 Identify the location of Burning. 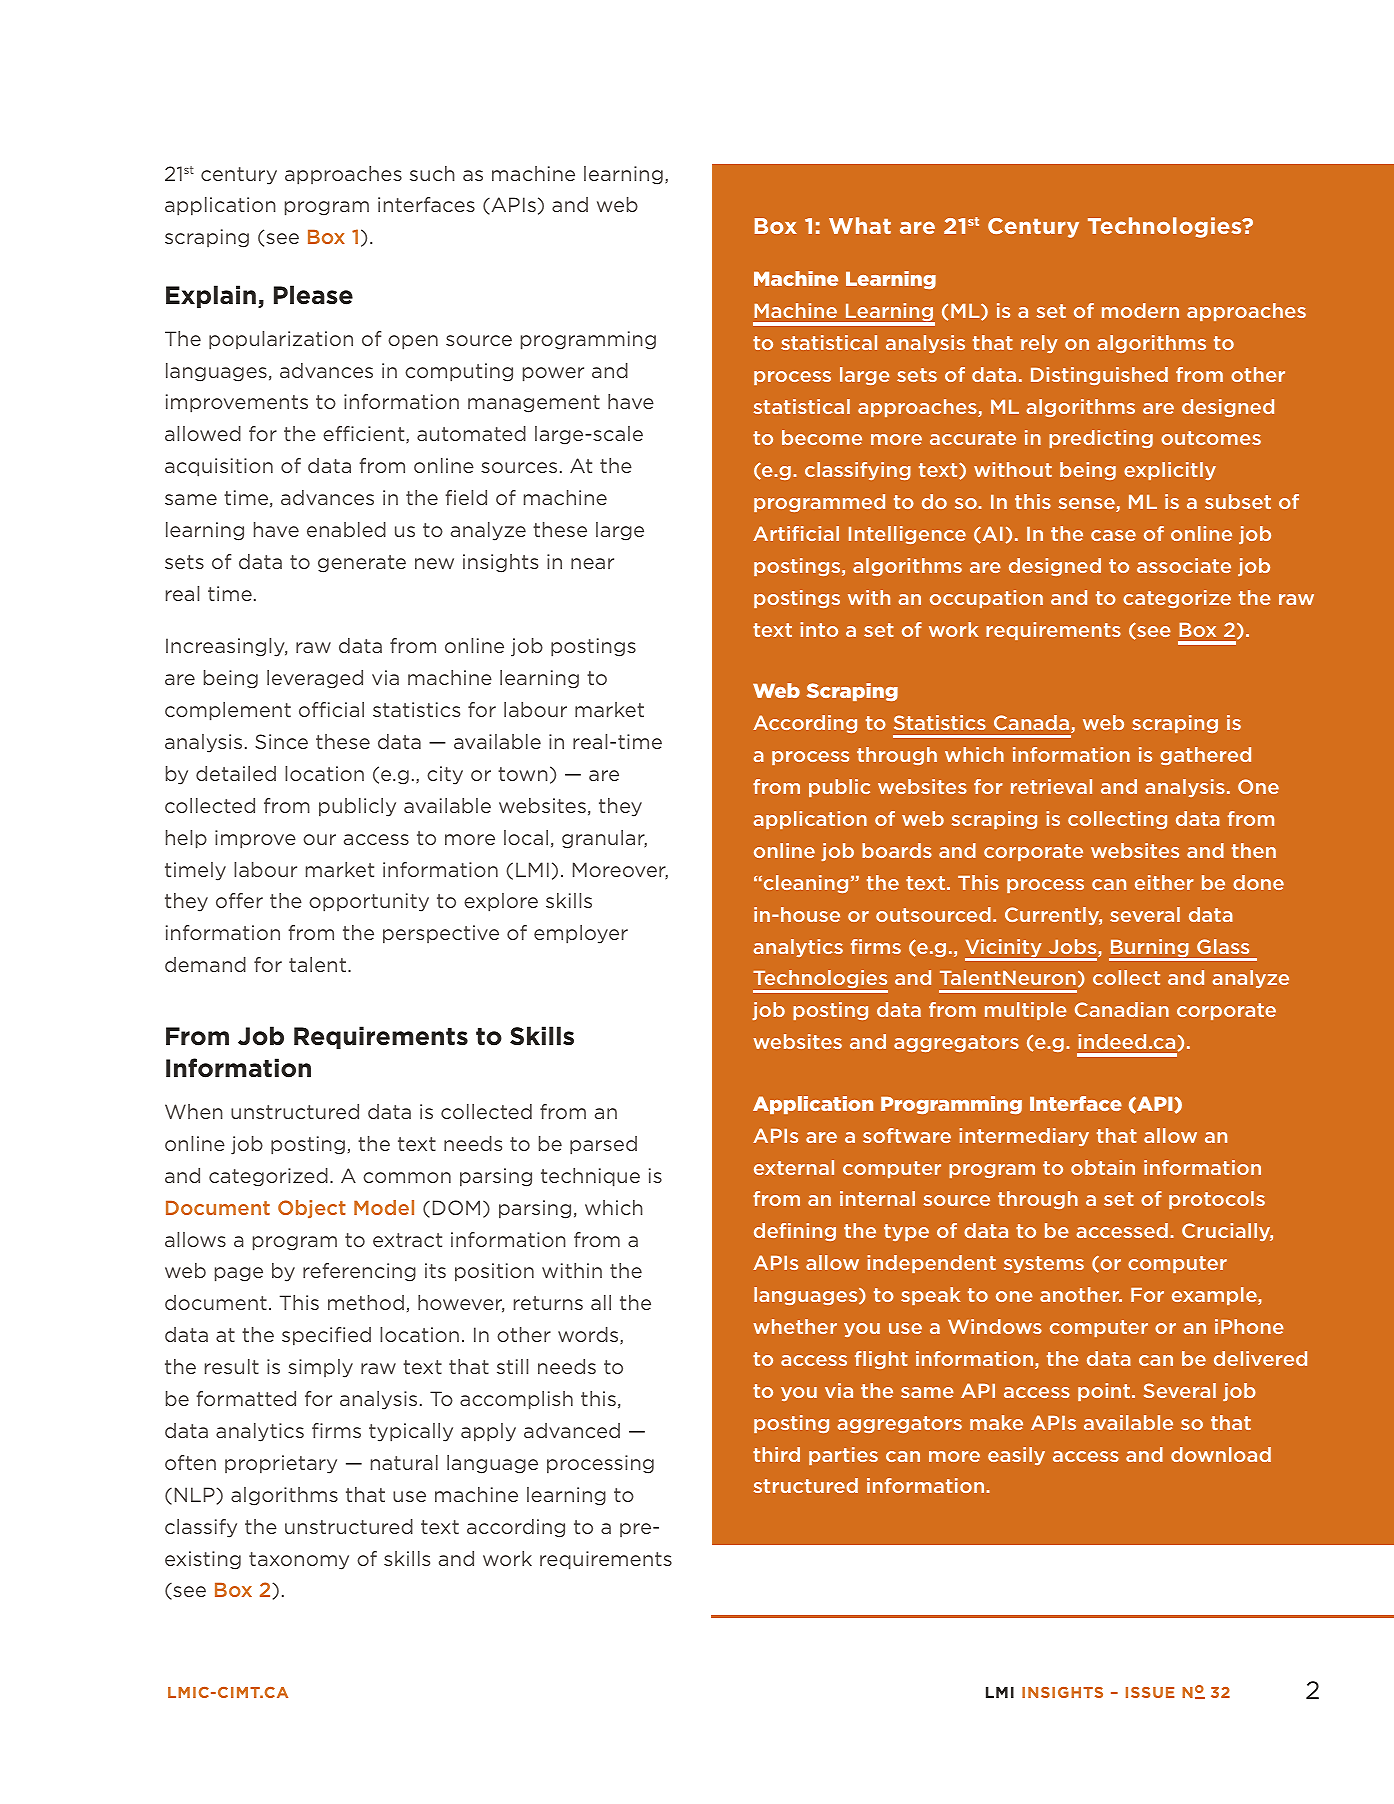
(1150, 949).
